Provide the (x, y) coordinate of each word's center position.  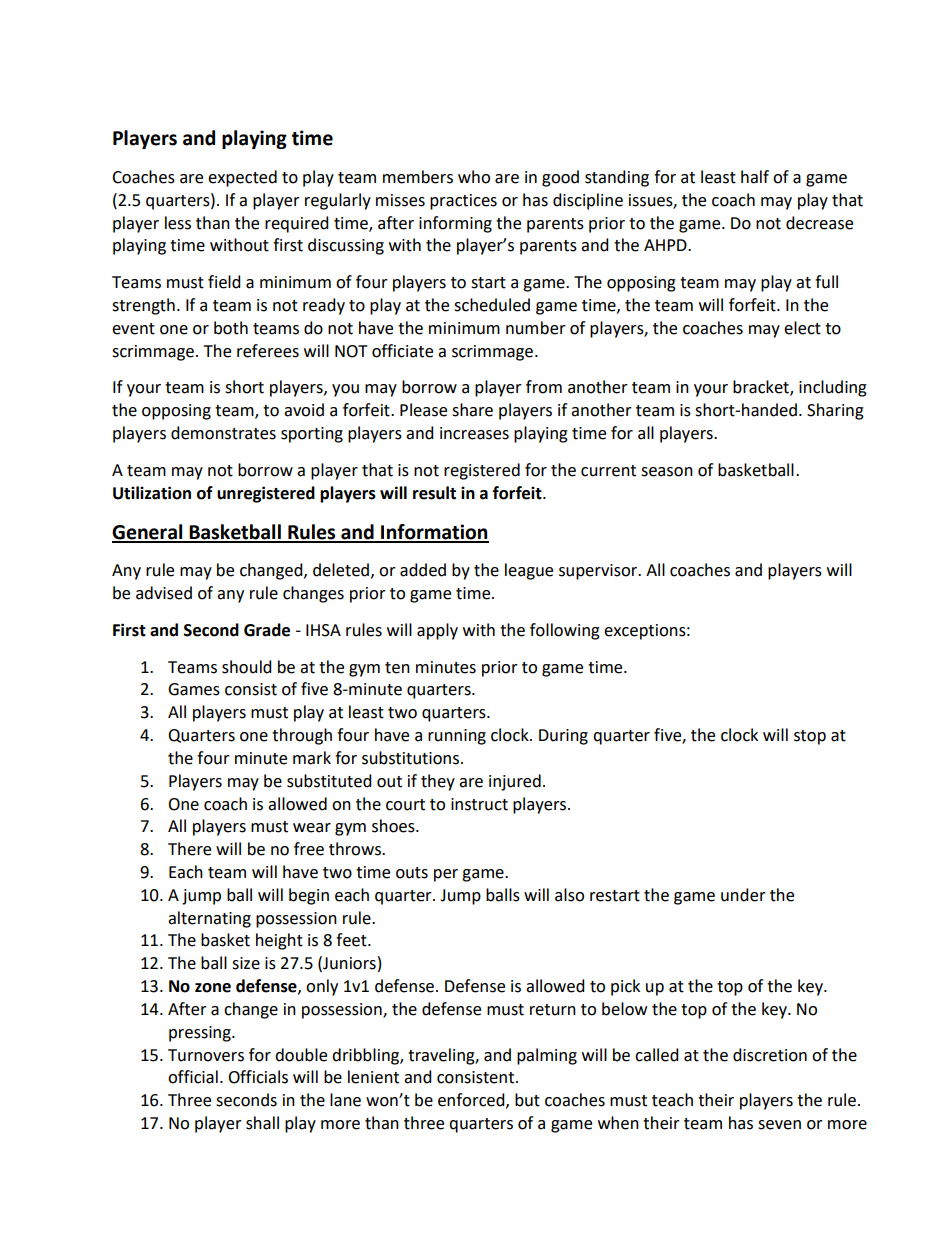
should (247, 667)
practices (463, 202)
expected (242, 178)
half (755, 177)
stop (810, 737)
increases (474, 433)
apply (437, 631)
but (527, 1100)
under (743, 895)
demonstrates (223, 433)
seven (779, 1125)
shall (262, 1123)
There (189, 849)
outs (412, 873)
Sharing (835, 411)
